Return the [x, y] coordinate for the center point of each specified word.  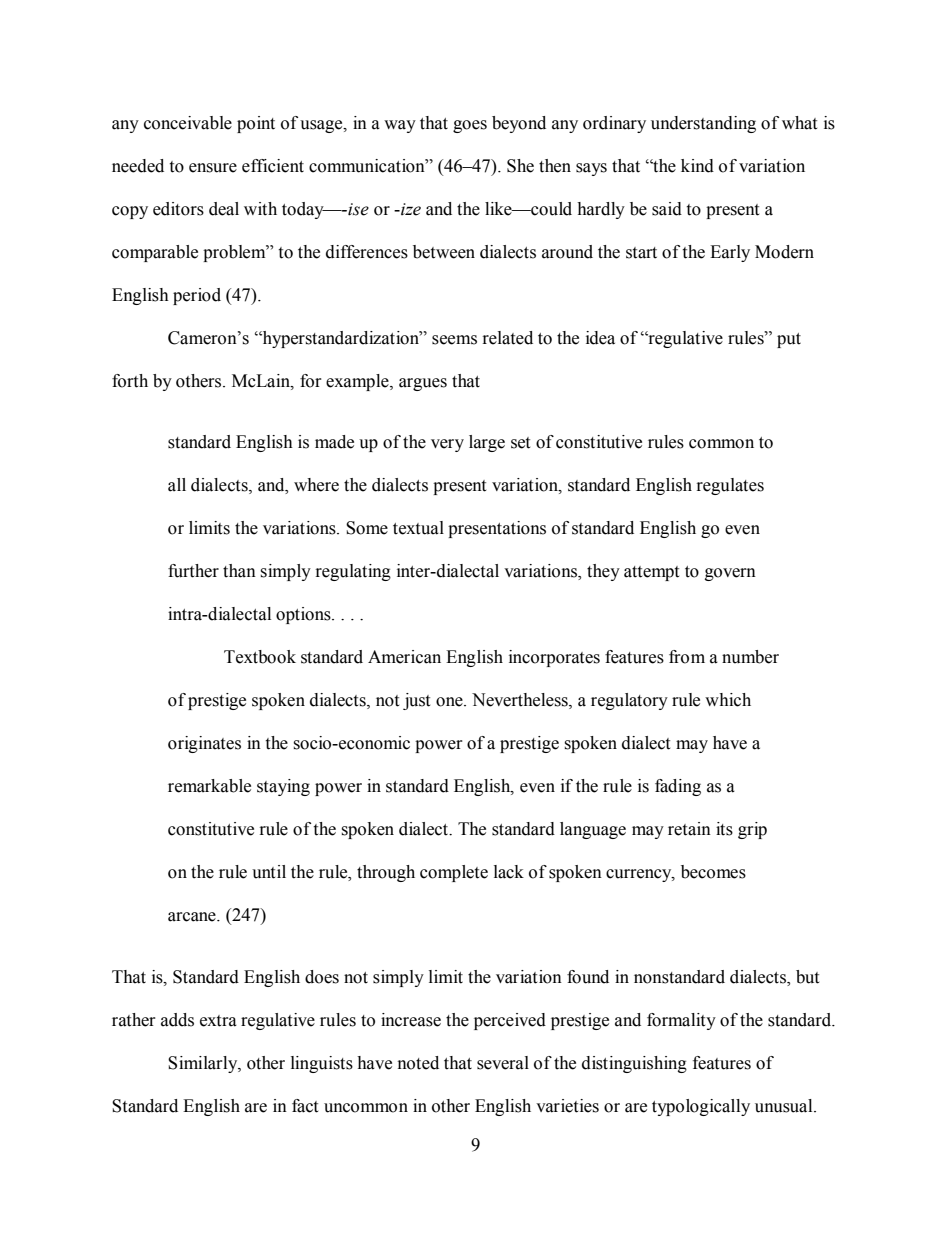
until [269, 872]
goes [470, 126]
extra [218, 1021]
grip [752, 830]
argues [423, 384]
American [404, 657]
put [789, 340]
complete [454, 873]
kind [697, 166]
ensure [213, 168]
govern [730, 574]
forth [130, 381]
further [193, 571]
